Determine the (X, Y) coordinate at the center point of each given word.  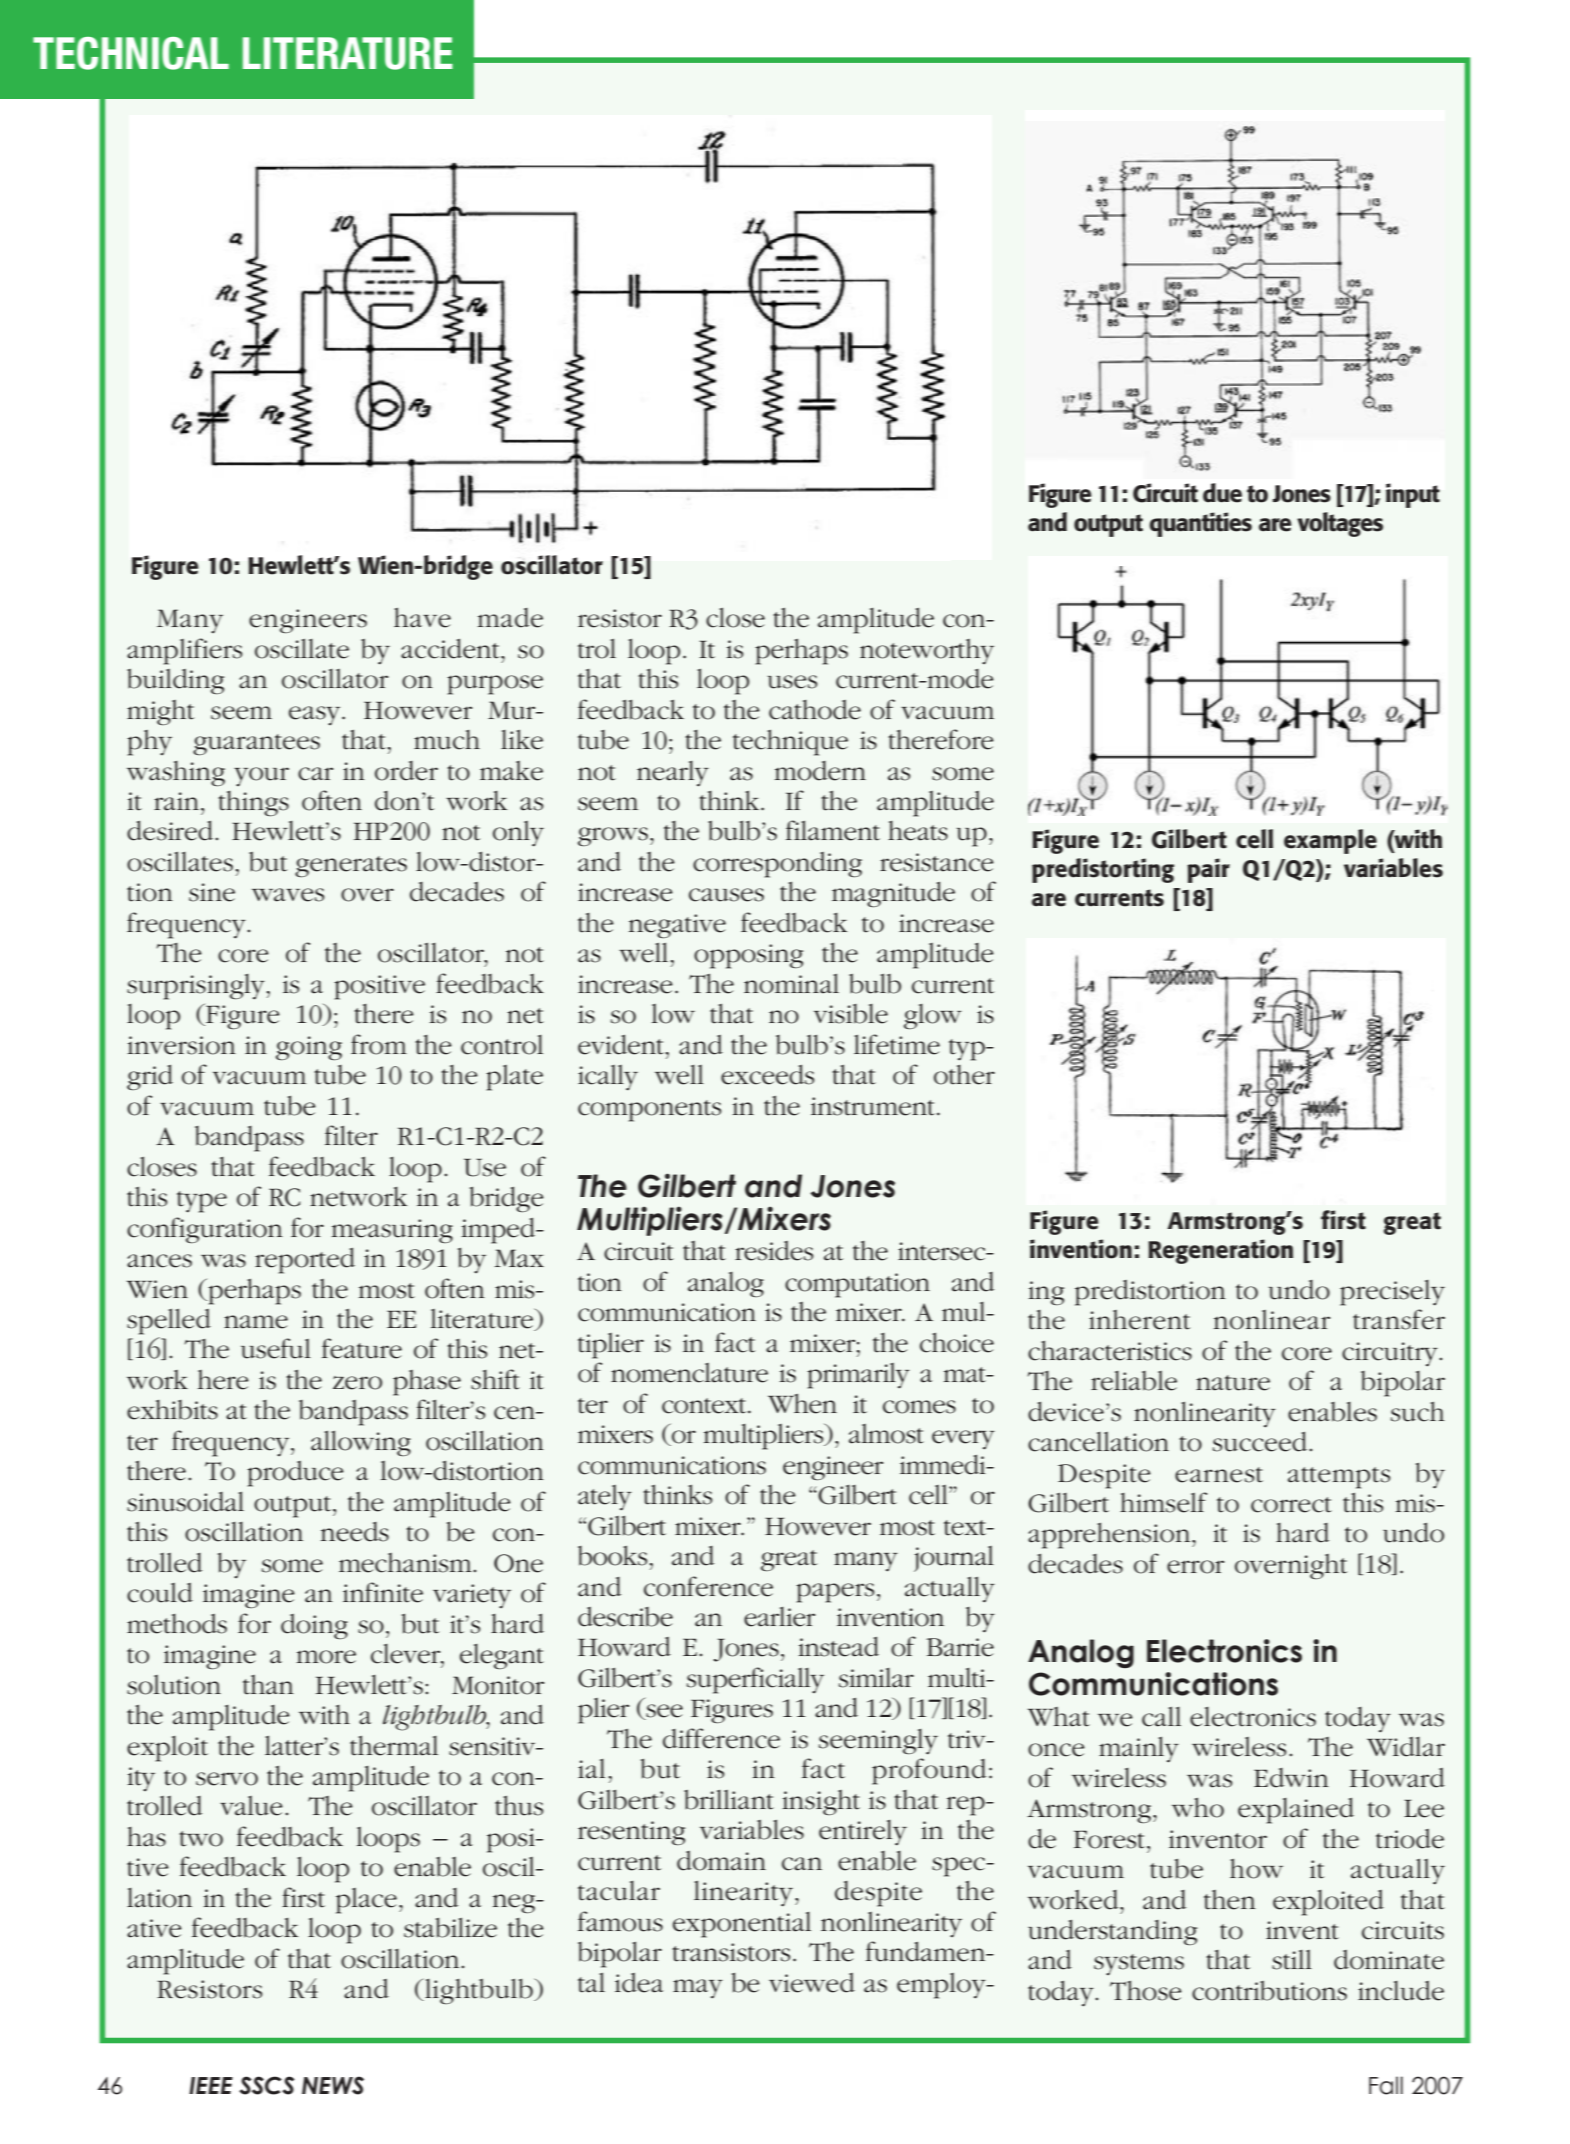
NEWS (333, 2085)
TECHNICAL (131, 53)
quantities (1200, 524)
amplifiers (184, 651)
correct (1291, 1505)
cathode (815, 710)
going (309, 1048)
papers (835, 1593)
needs (355, 1532)
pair (1208, 870)
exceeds (767, 1075)
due (1222, 493)
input (1413, 495)
